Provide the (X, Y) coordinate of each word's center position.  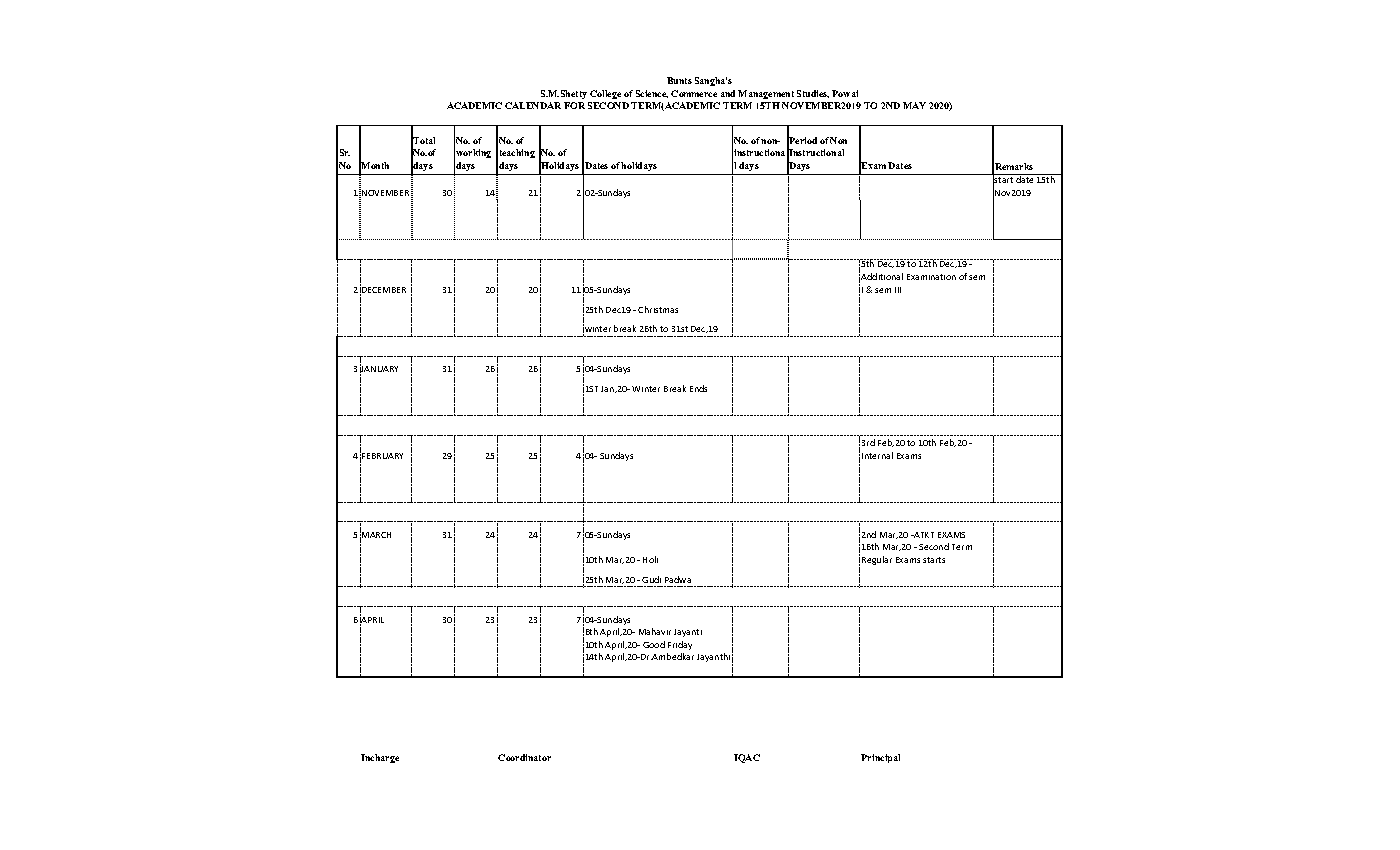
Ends (698, 388)
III (898, 290)
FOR (574, 105)
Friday (680, 645)
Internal (877, 455)
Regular (877, 560)
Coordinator (524, 757)
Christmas (658, 309)
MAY (914, 105)
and (728, 93)
